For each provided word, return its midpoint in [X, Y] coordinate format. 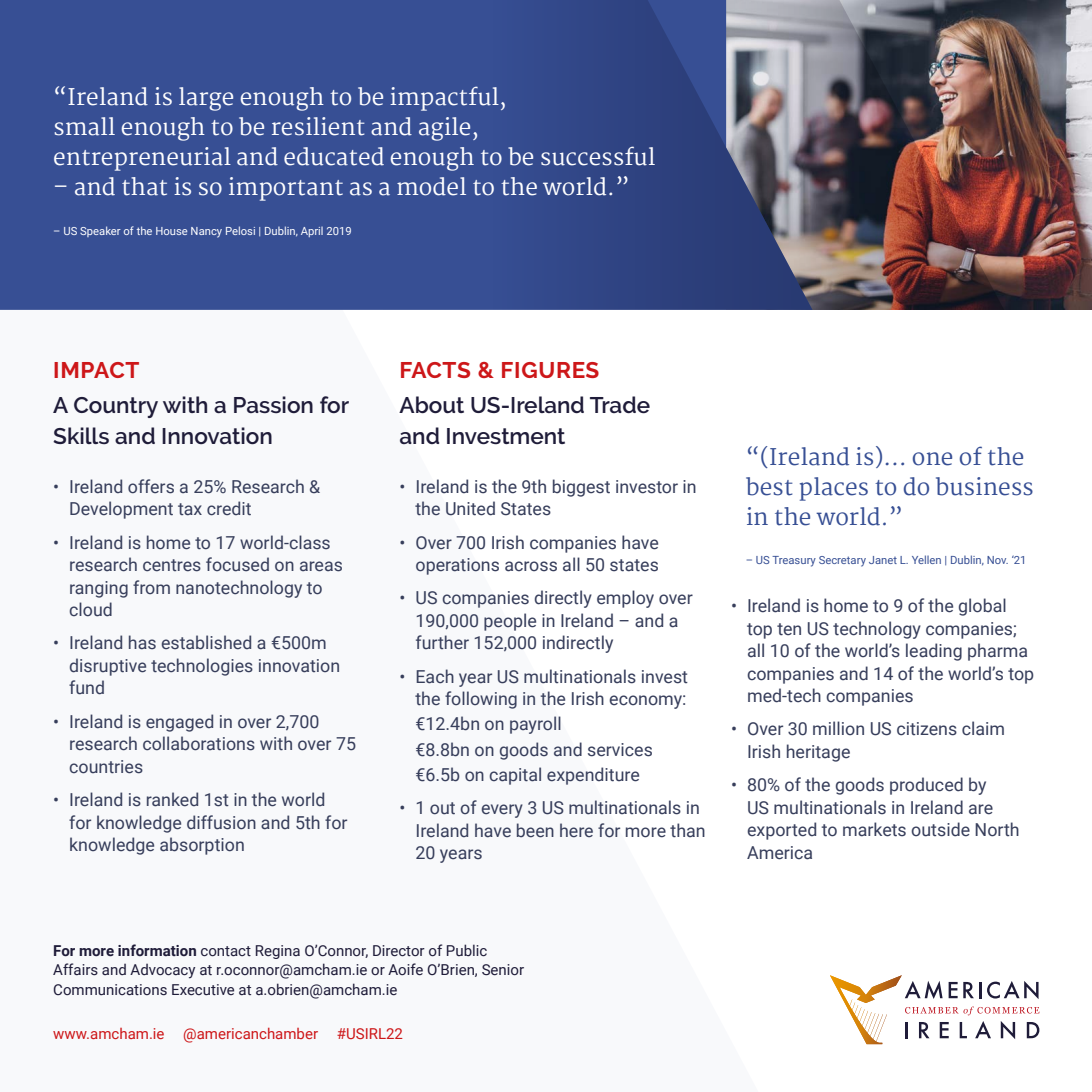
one [932, 459]
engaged [179, 723]
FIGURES [550, 370]
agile [444, 129]
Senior [503, 970]
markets [874, 829]
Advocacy [162, 971]
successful [598, 156]
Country [116, 407]
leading [934, 652]
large [206, 99]
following [481, 700]
